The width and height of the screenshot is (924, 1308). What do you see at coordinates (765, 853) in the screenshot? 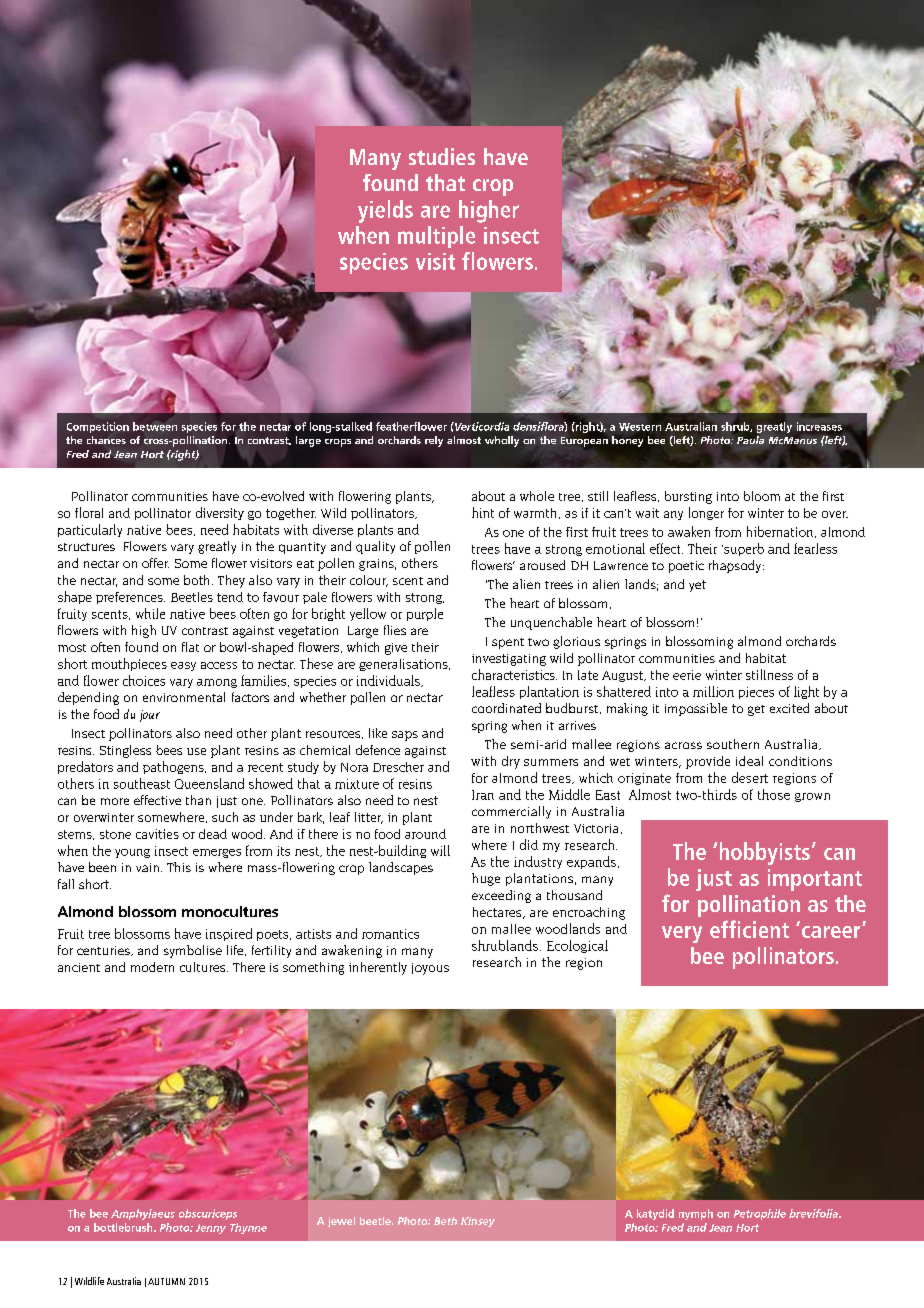
I see `hobbyists` at bounding box center [765, 853].
